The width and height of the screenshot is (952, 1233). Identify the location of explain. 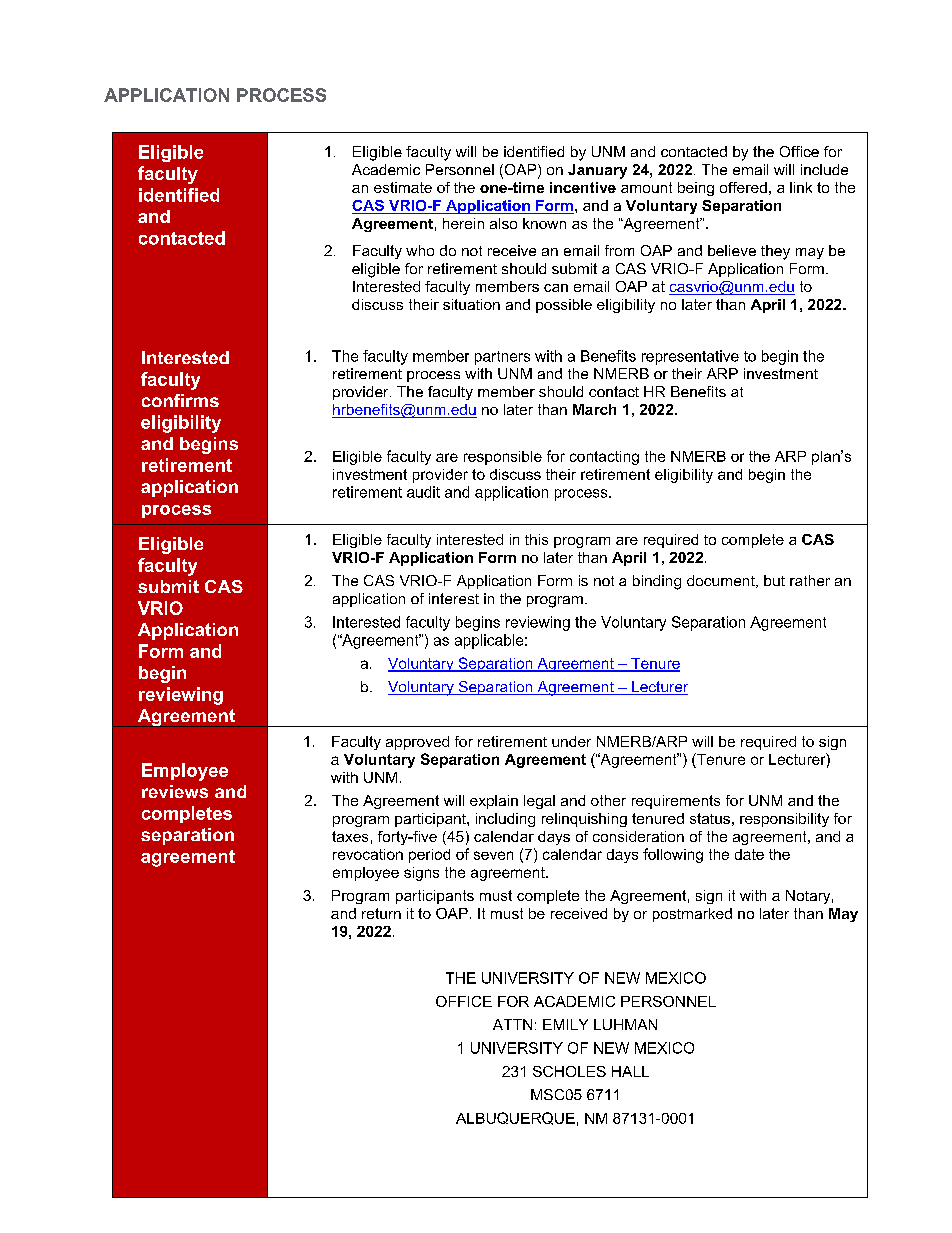
(494, 802).
